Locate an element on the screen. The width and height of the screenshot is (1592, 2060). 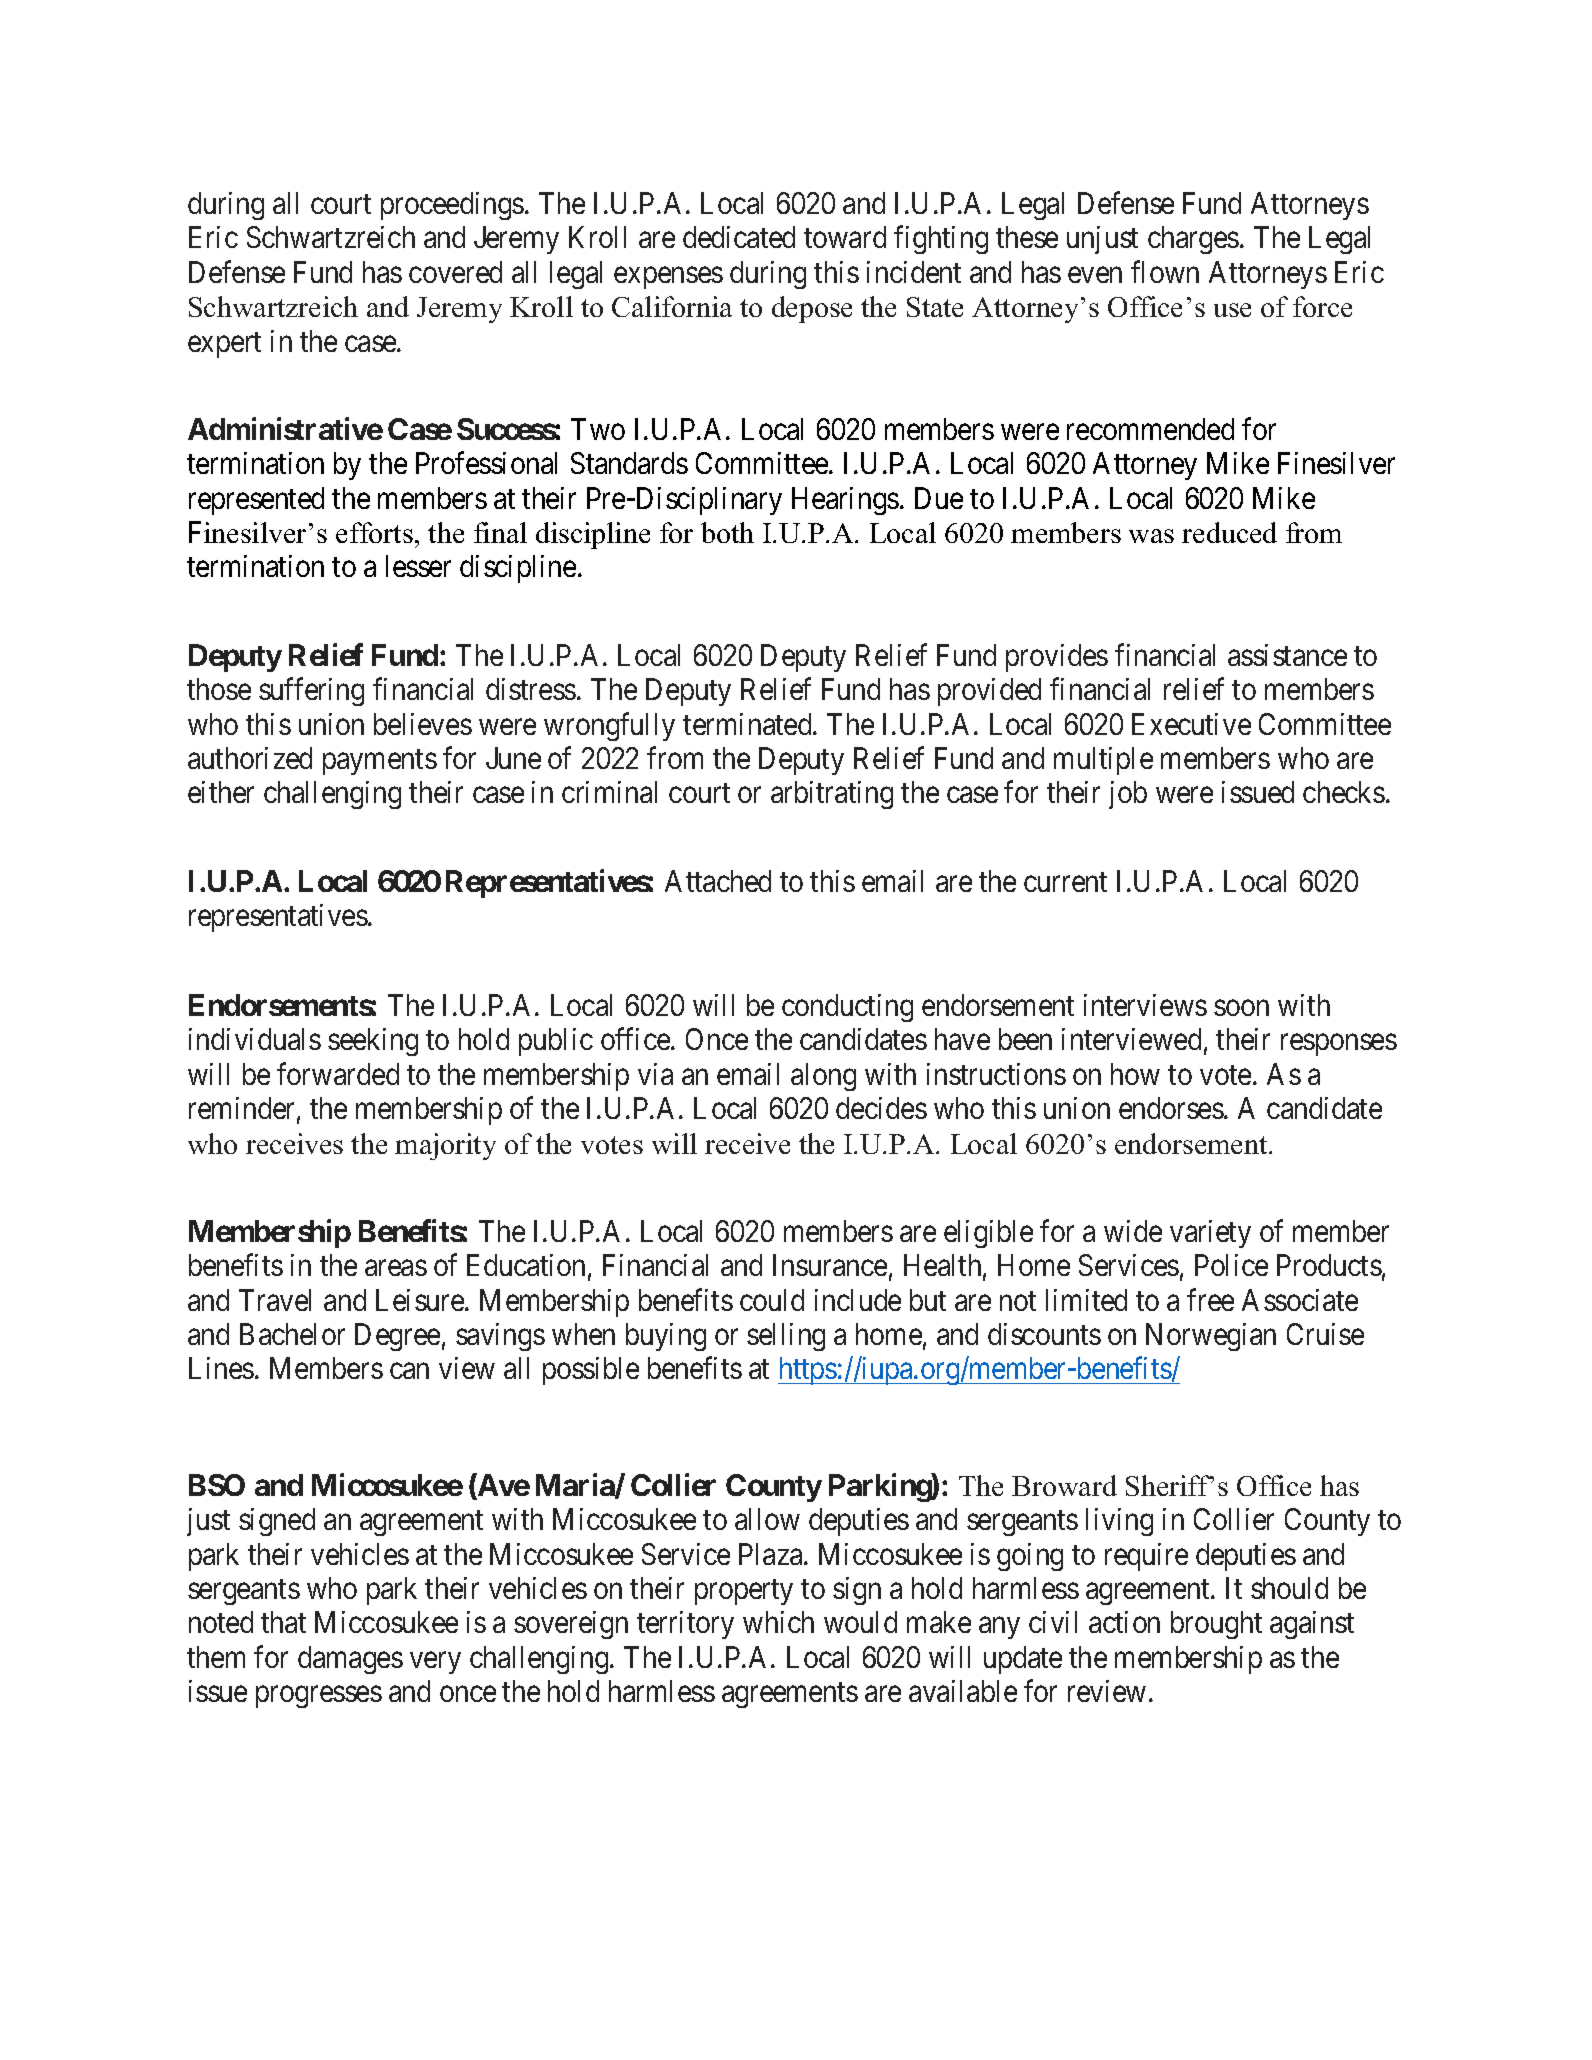
Leisure is located at coordinates (421, 1300).
